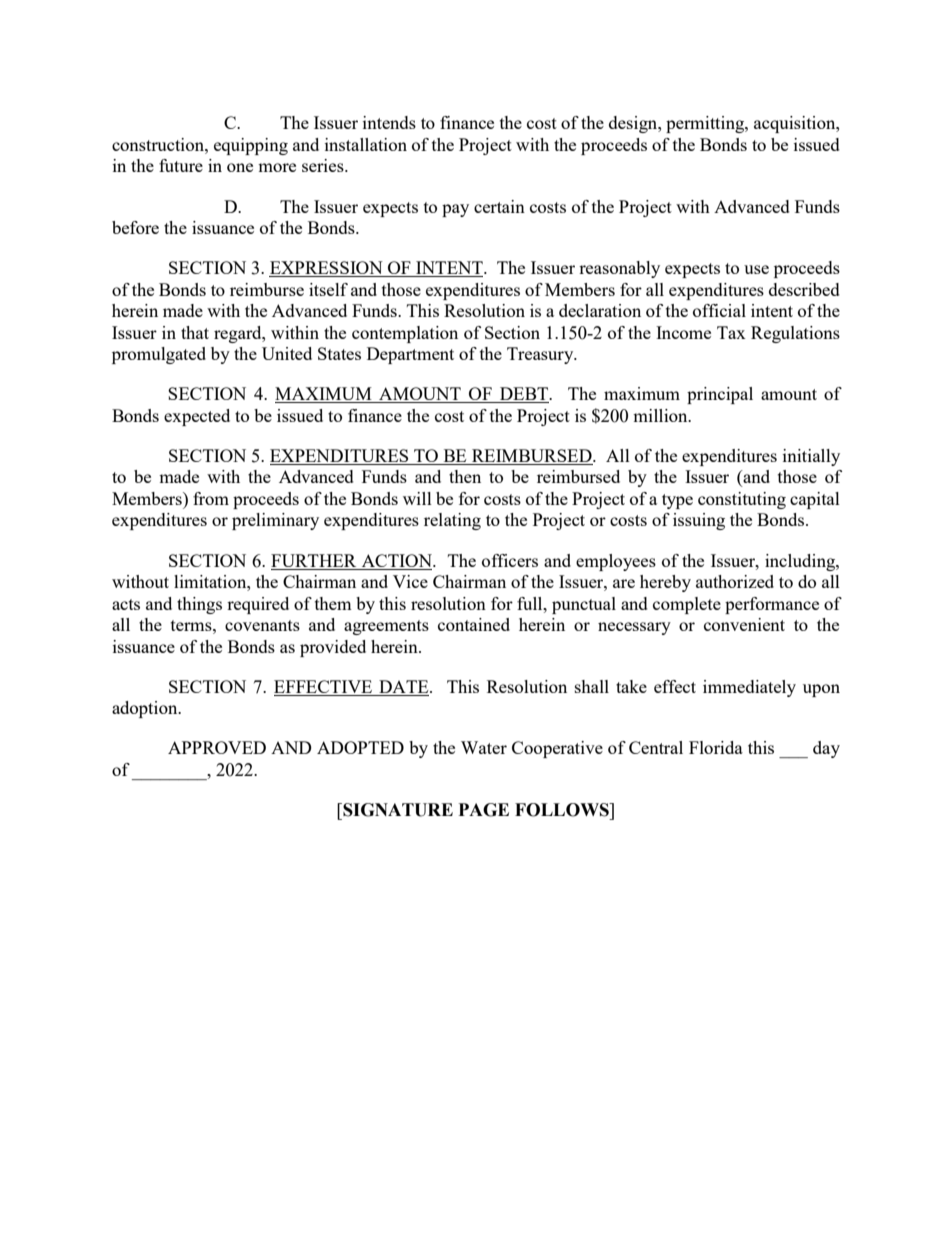 This screenshot has width=952, height=1233. I want to click on APPROVED, so click(217, 747).
